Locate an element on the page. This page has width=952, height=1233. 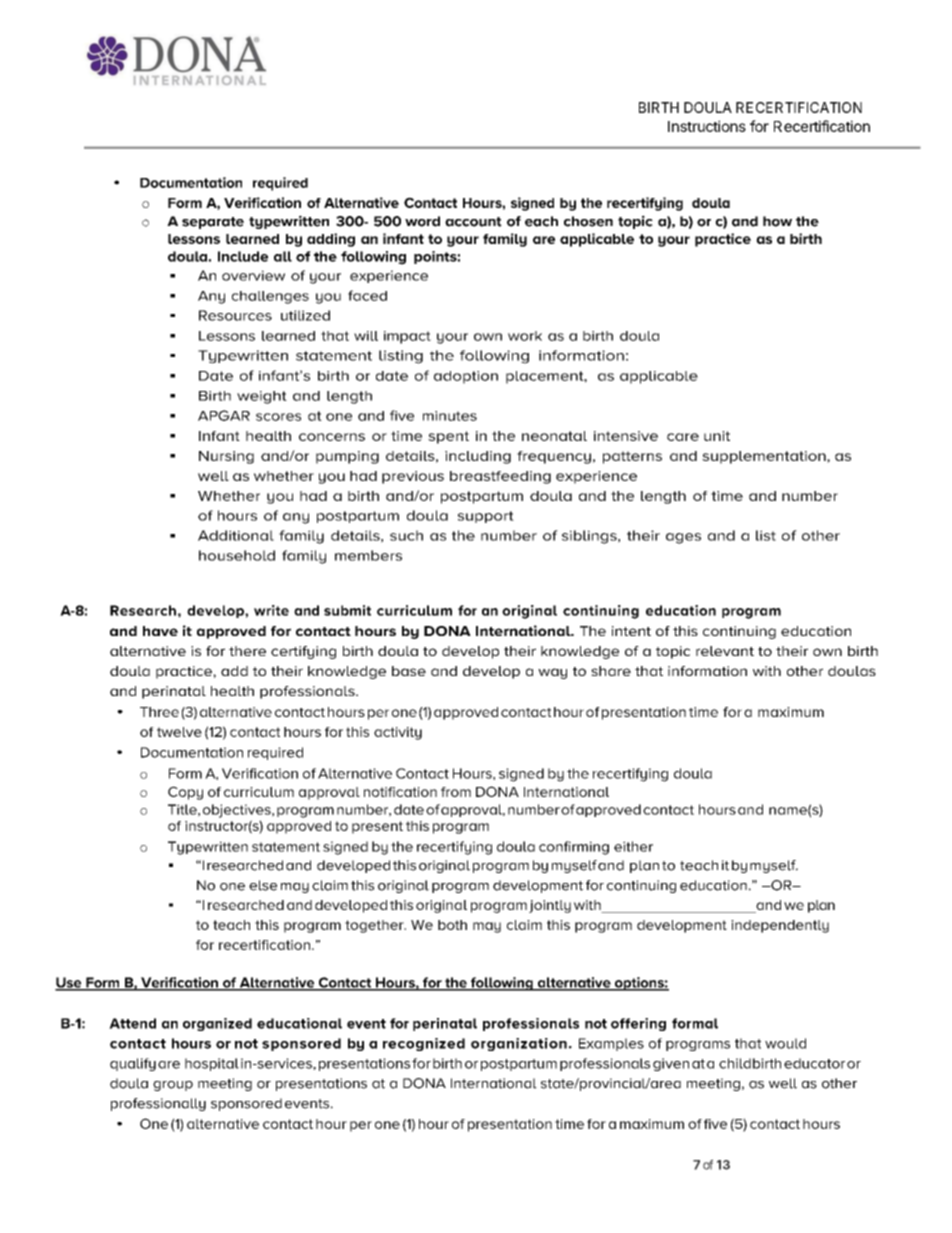
adoption is located at coordinates (466, 377).
